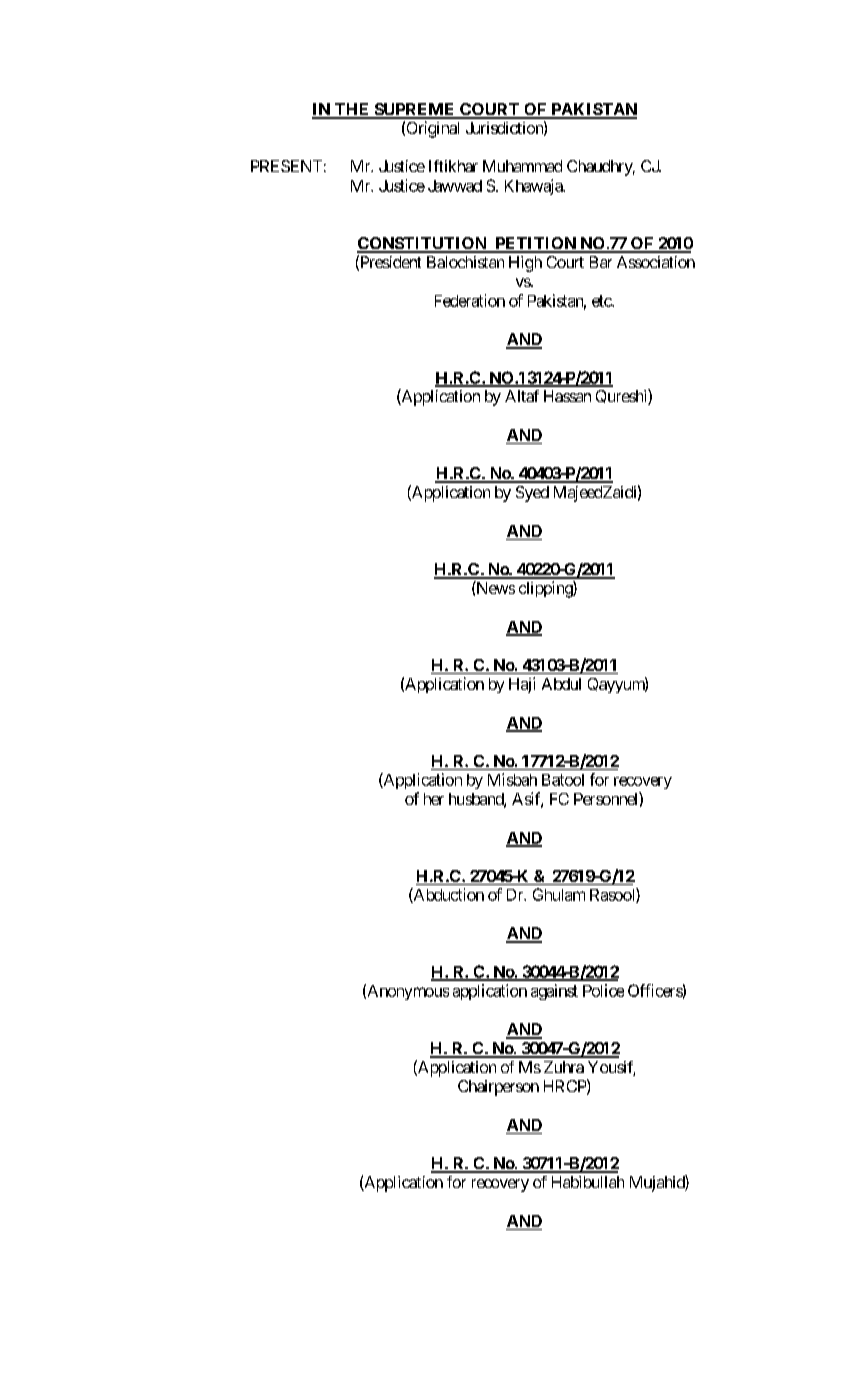 This document has height=1400, width=849. I want to click on THE, so click(352, 110).
